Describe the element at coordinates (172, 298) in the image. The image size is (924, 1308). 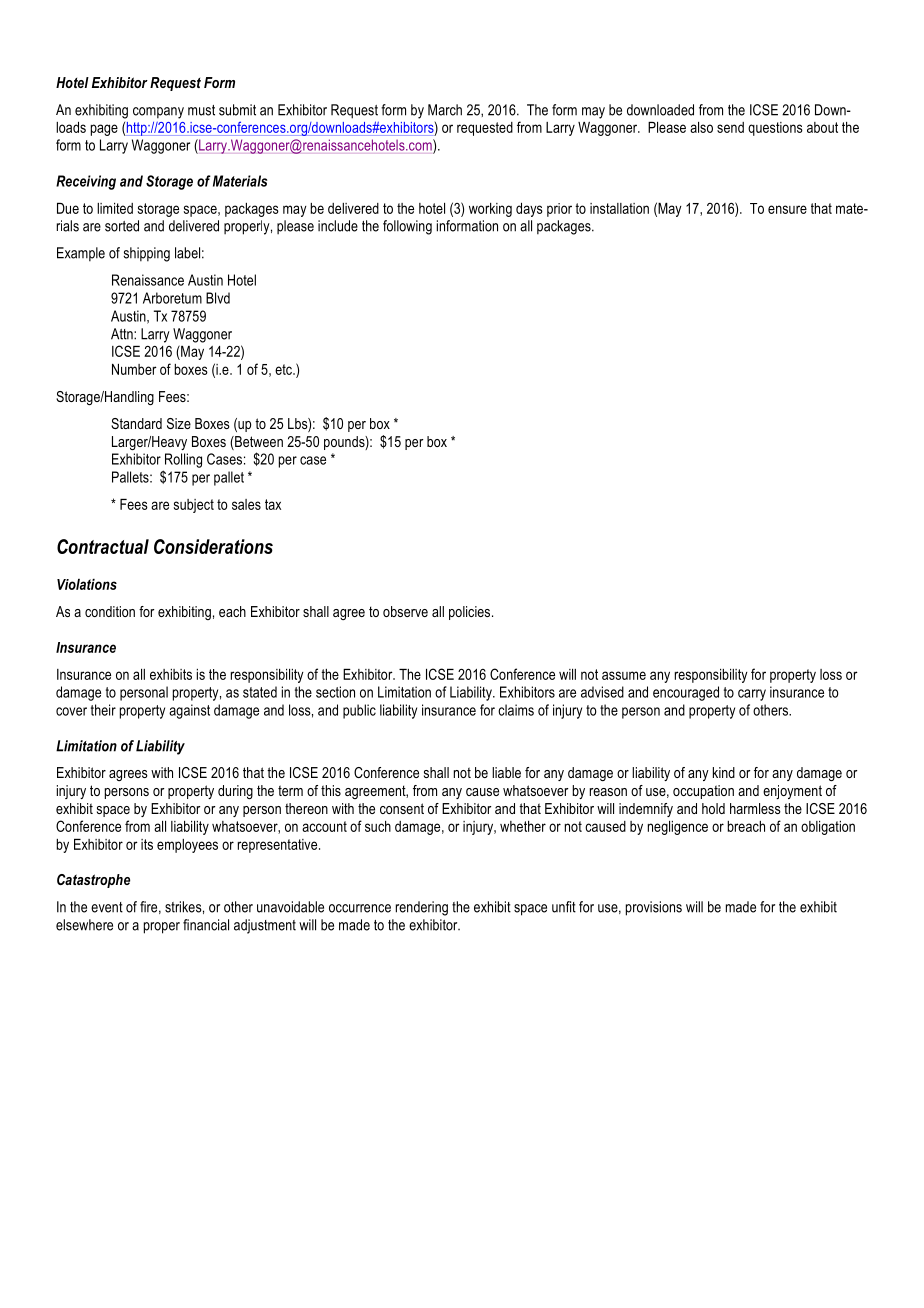
I see `Arboretum` at that location.
